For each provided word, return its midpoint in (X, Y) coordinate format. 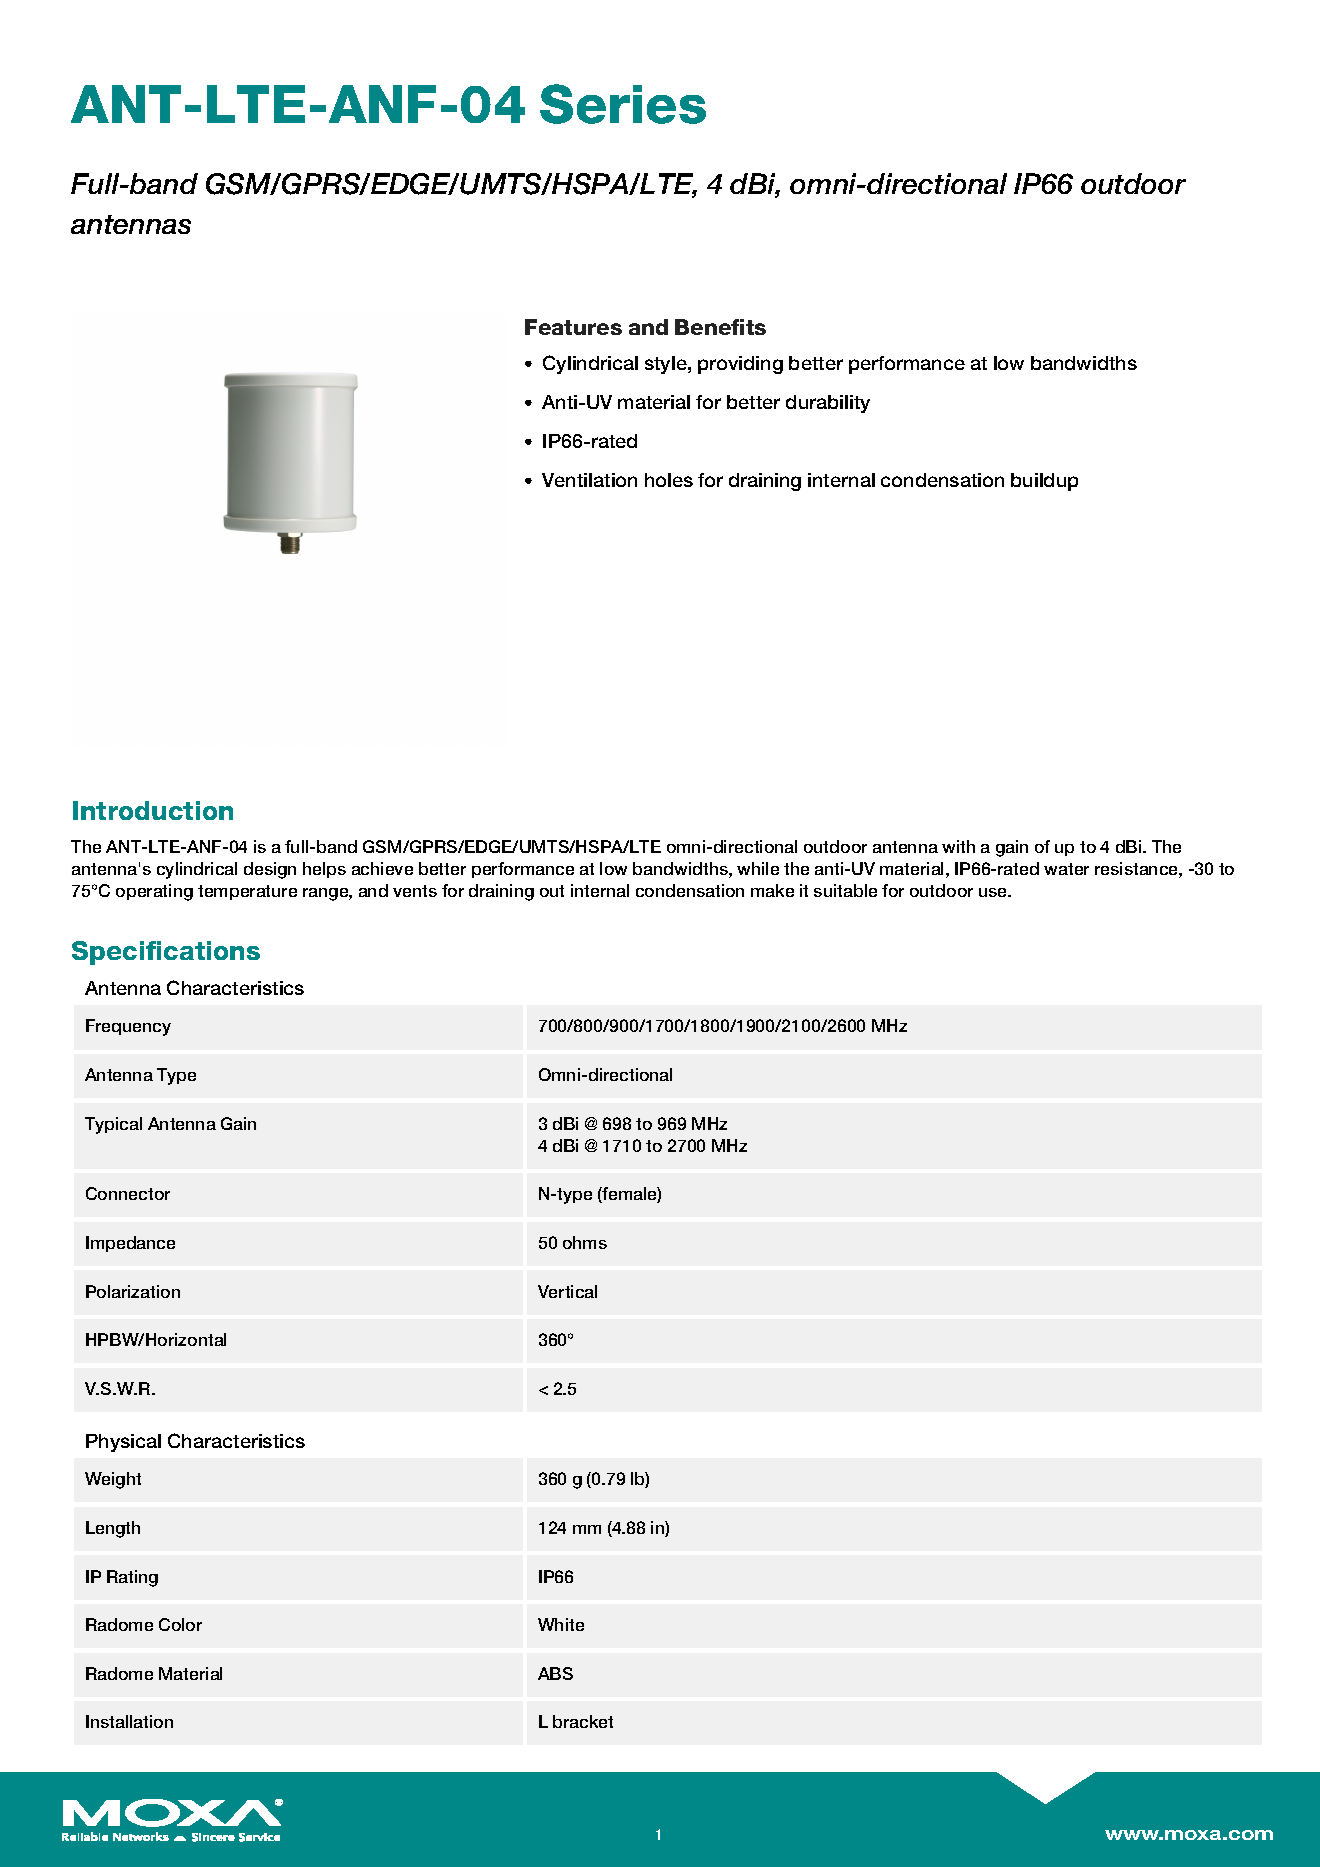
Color (180, 1624)
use (994, 892)
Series (623, 104)
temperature (247, 892)
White (561, 1624)
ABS (555, 1673)
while (758, 868)
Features (573, 327)
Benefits (720, 327)
